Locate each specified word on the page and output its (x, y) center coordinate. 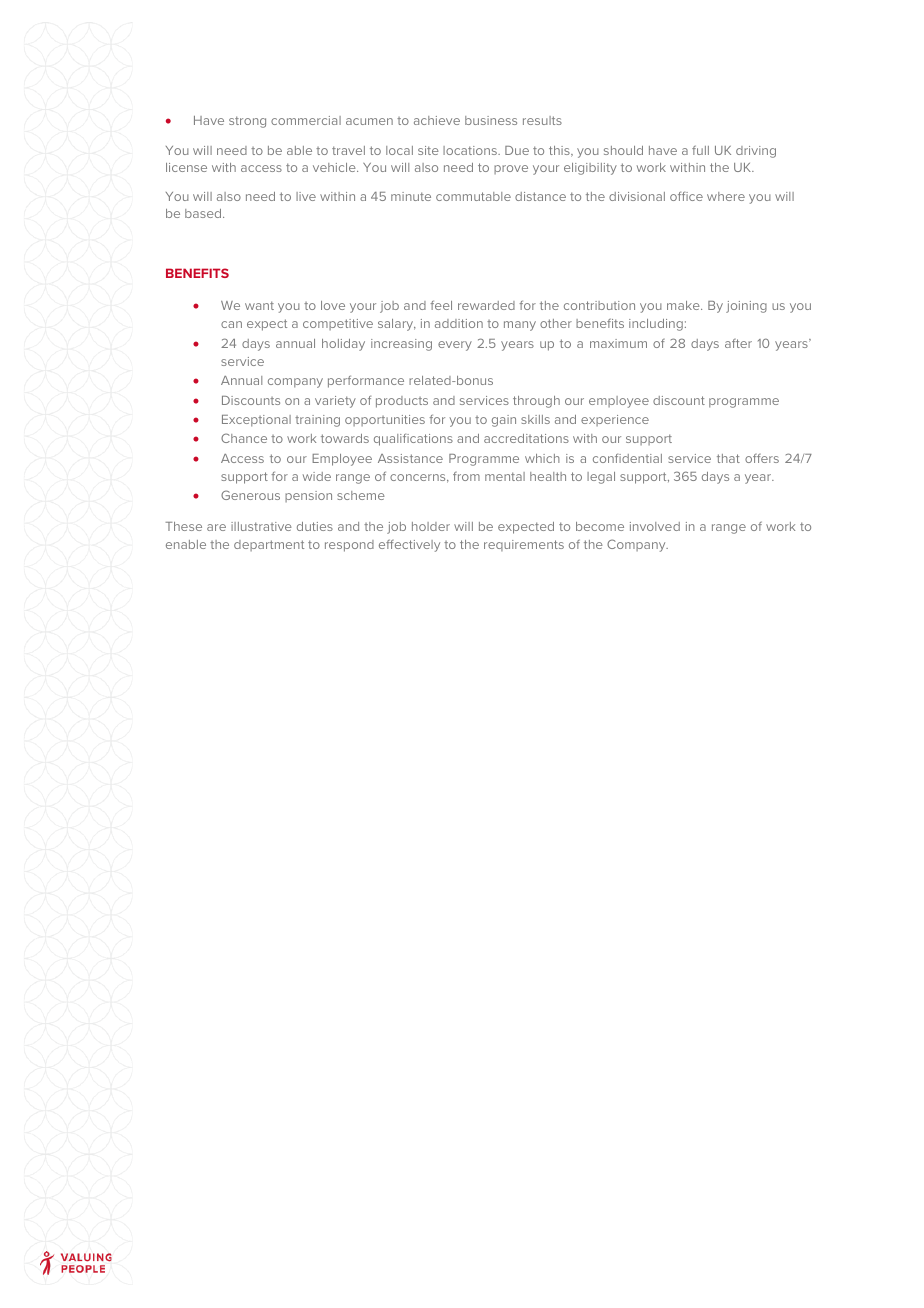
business (491, 120)
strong (247, 122)
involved (655, 526)
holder (431, 526)
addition (459, 323)
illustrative (261, 526)
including (656, 325)
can (231, 324)
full (700, 150)
